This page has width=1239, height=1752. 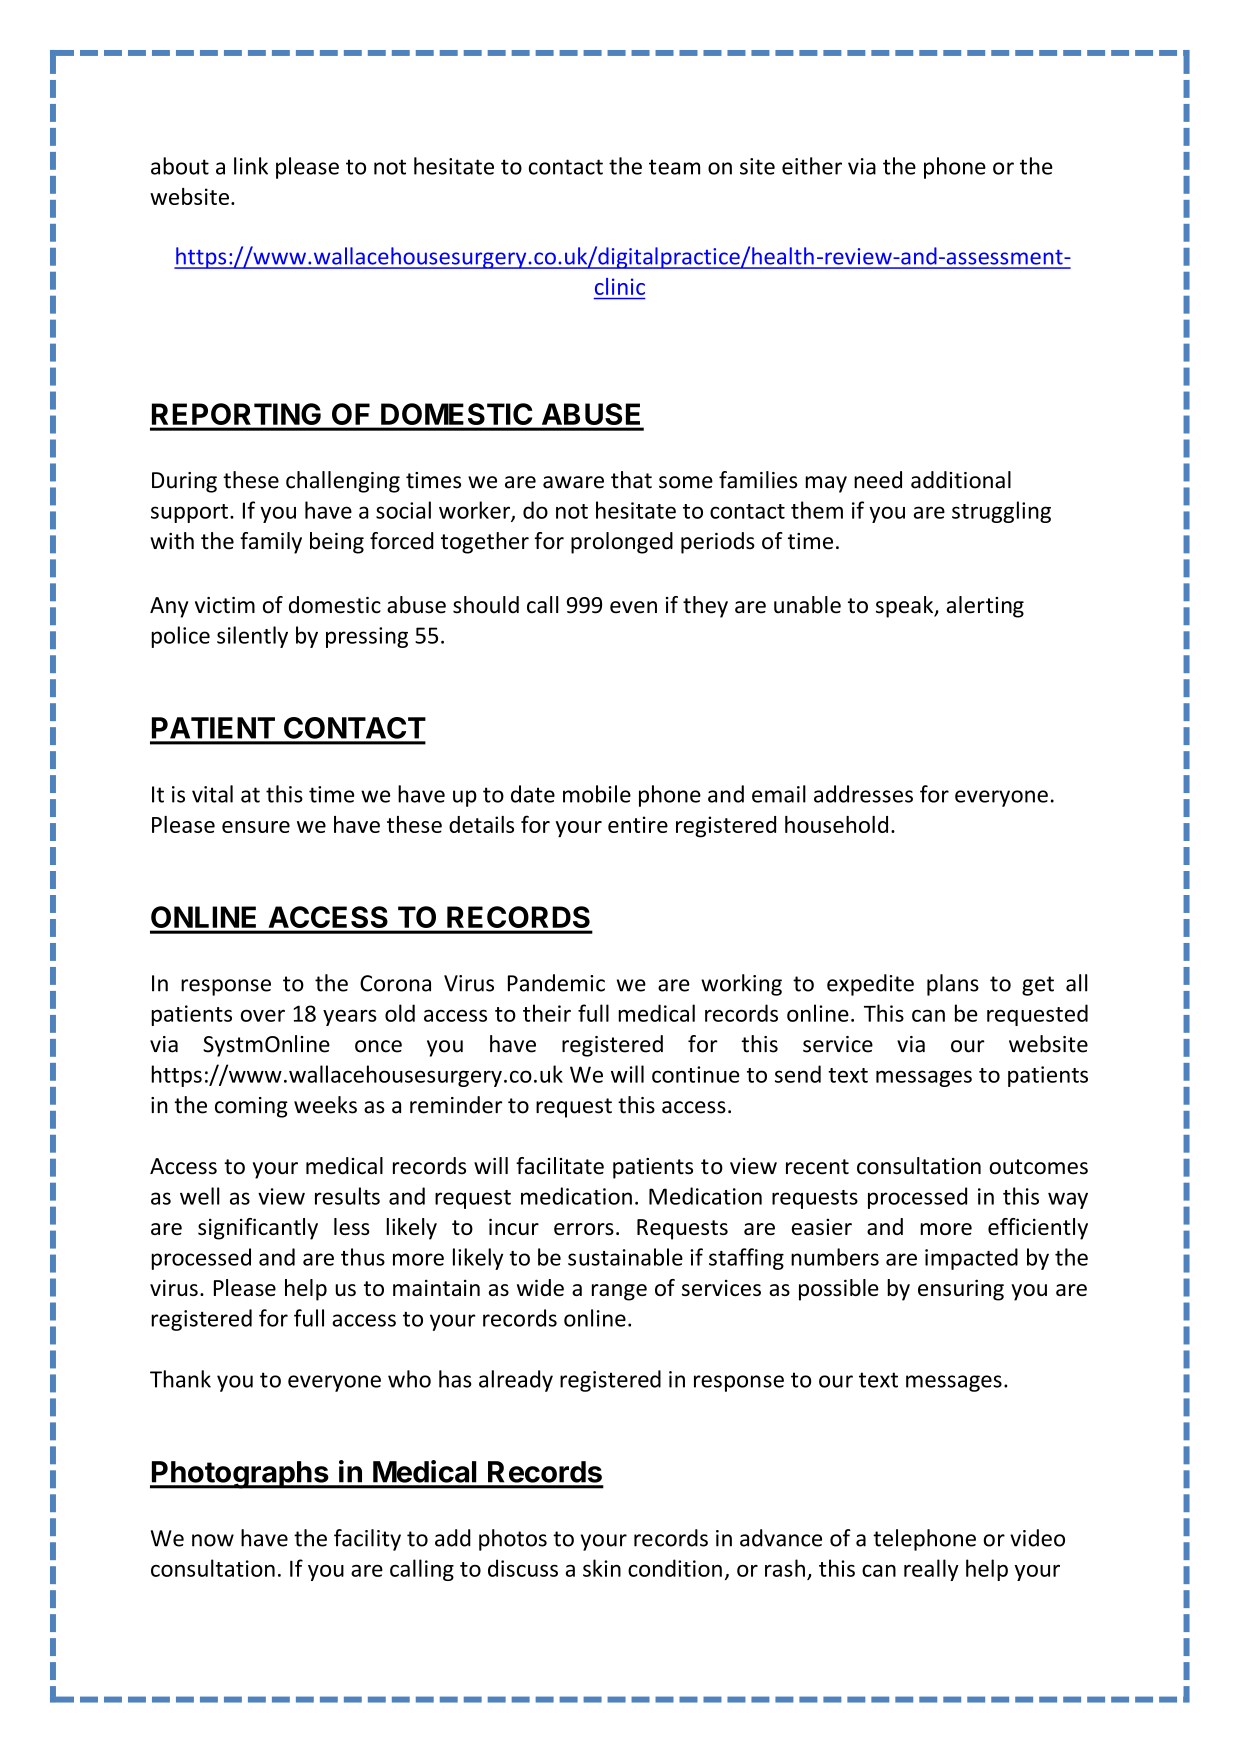 What do you see at coordinates (256, 827) in the page?
I see `ensure` at bounding box center [256, 827].
